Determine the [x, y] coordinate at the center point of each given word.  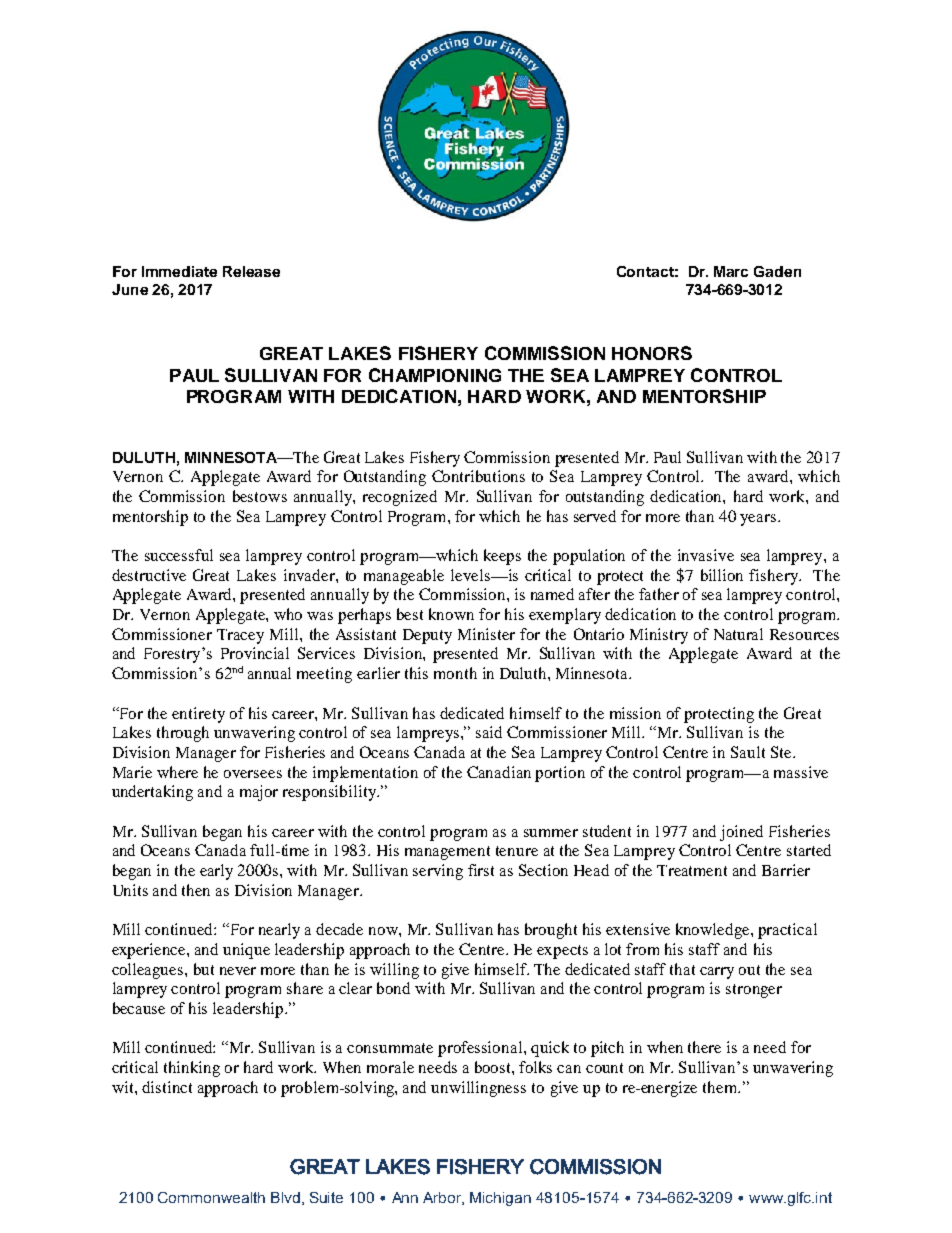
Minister [486, 634]
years [759, 520]
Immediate [179, 271]
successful [179, 555]
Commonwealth [211, 1197]
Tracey [240, 636]
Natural [738, 634]
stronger [754, 991]
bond [393, 988]
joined [741, 833]
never [238, 971]
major [259, 793]
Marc [731, 271]
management [447, 853]
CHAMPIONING [435, 375]
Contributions [478, 476]
